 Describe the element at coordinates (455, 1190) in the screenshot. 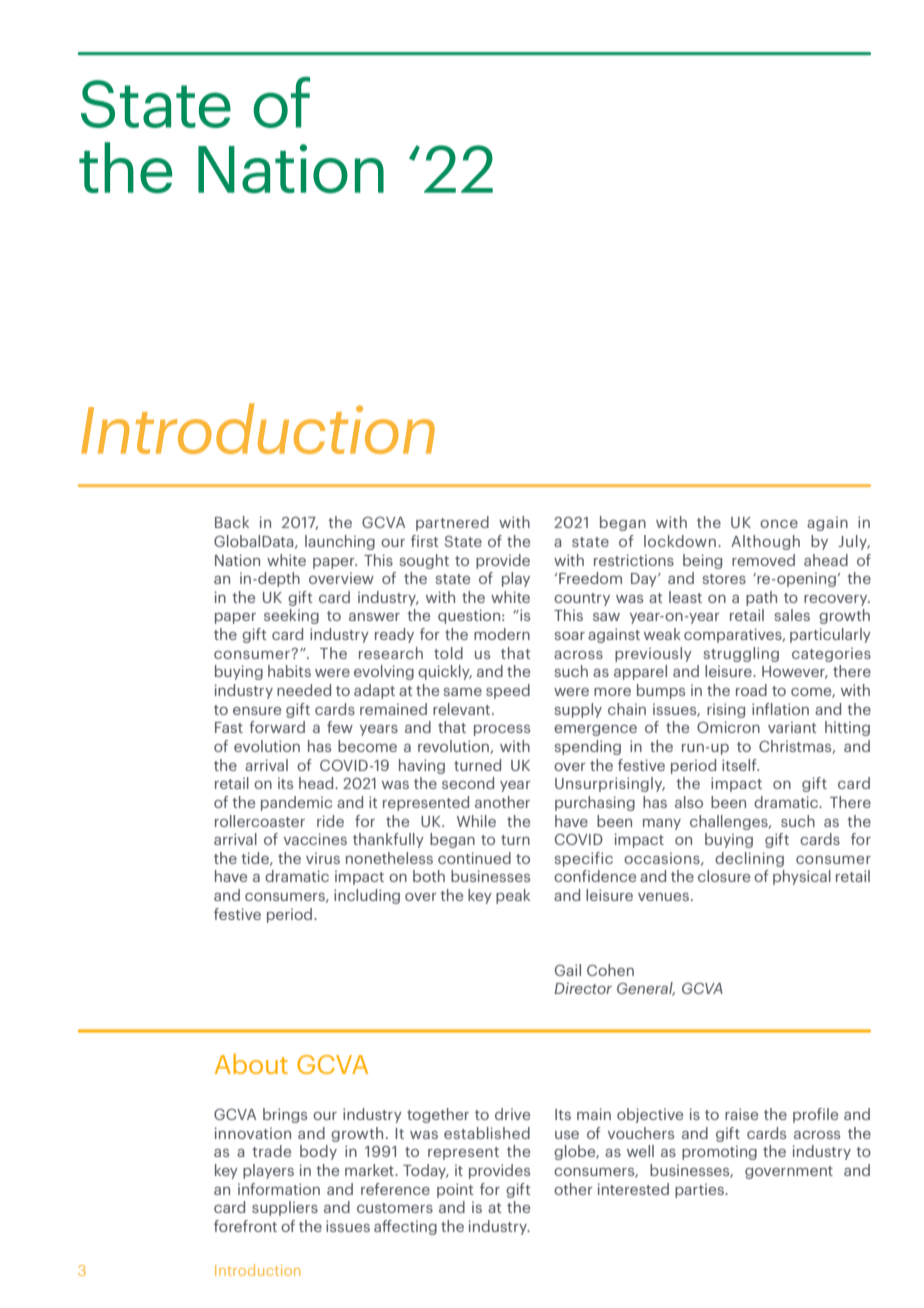

I see `point` at that location.
